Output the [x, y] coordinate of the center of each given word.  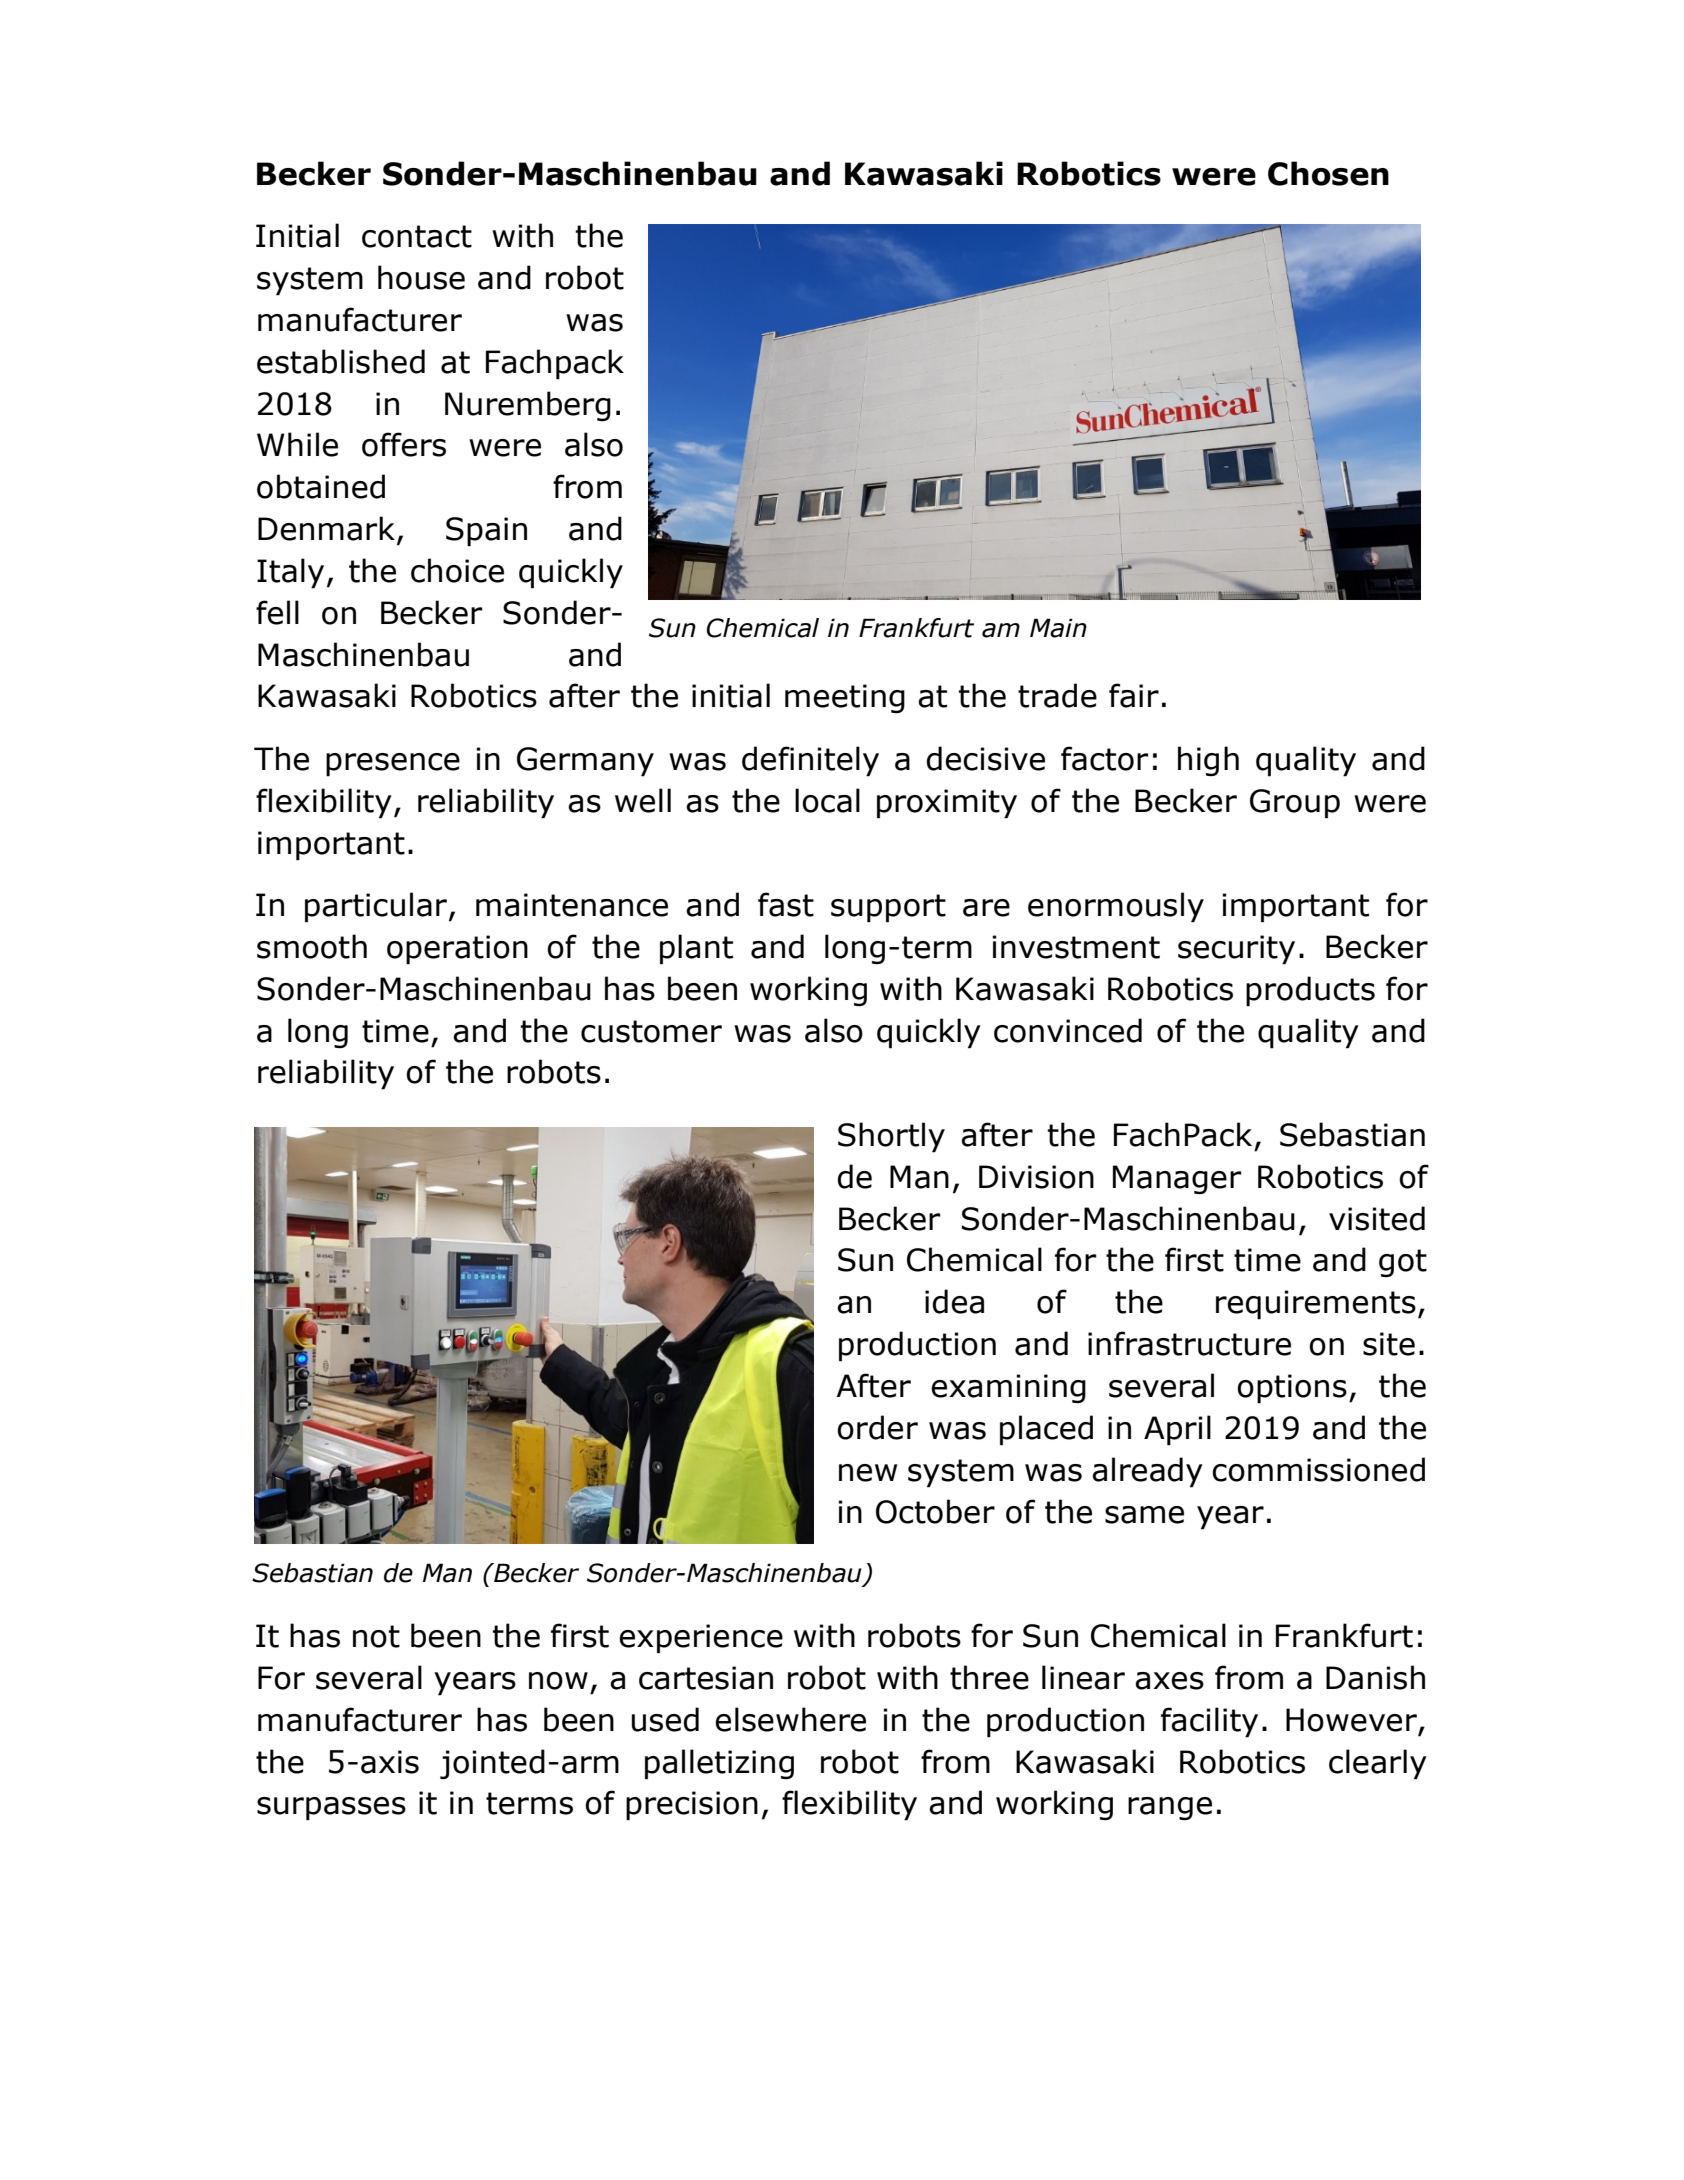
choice [457, 570]
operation [457, 950]
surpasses [331, 1809]
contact [417, 236]
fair [1134, 695]
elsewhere [790, 1719]
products [1310, 991]
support [888, 908]
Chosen [1328, 173]
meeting [845, 698]
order [877, 1427]
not [376, 1636]
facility [1209, 1722]
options [1292, 1389]
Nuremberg [528, 406]
